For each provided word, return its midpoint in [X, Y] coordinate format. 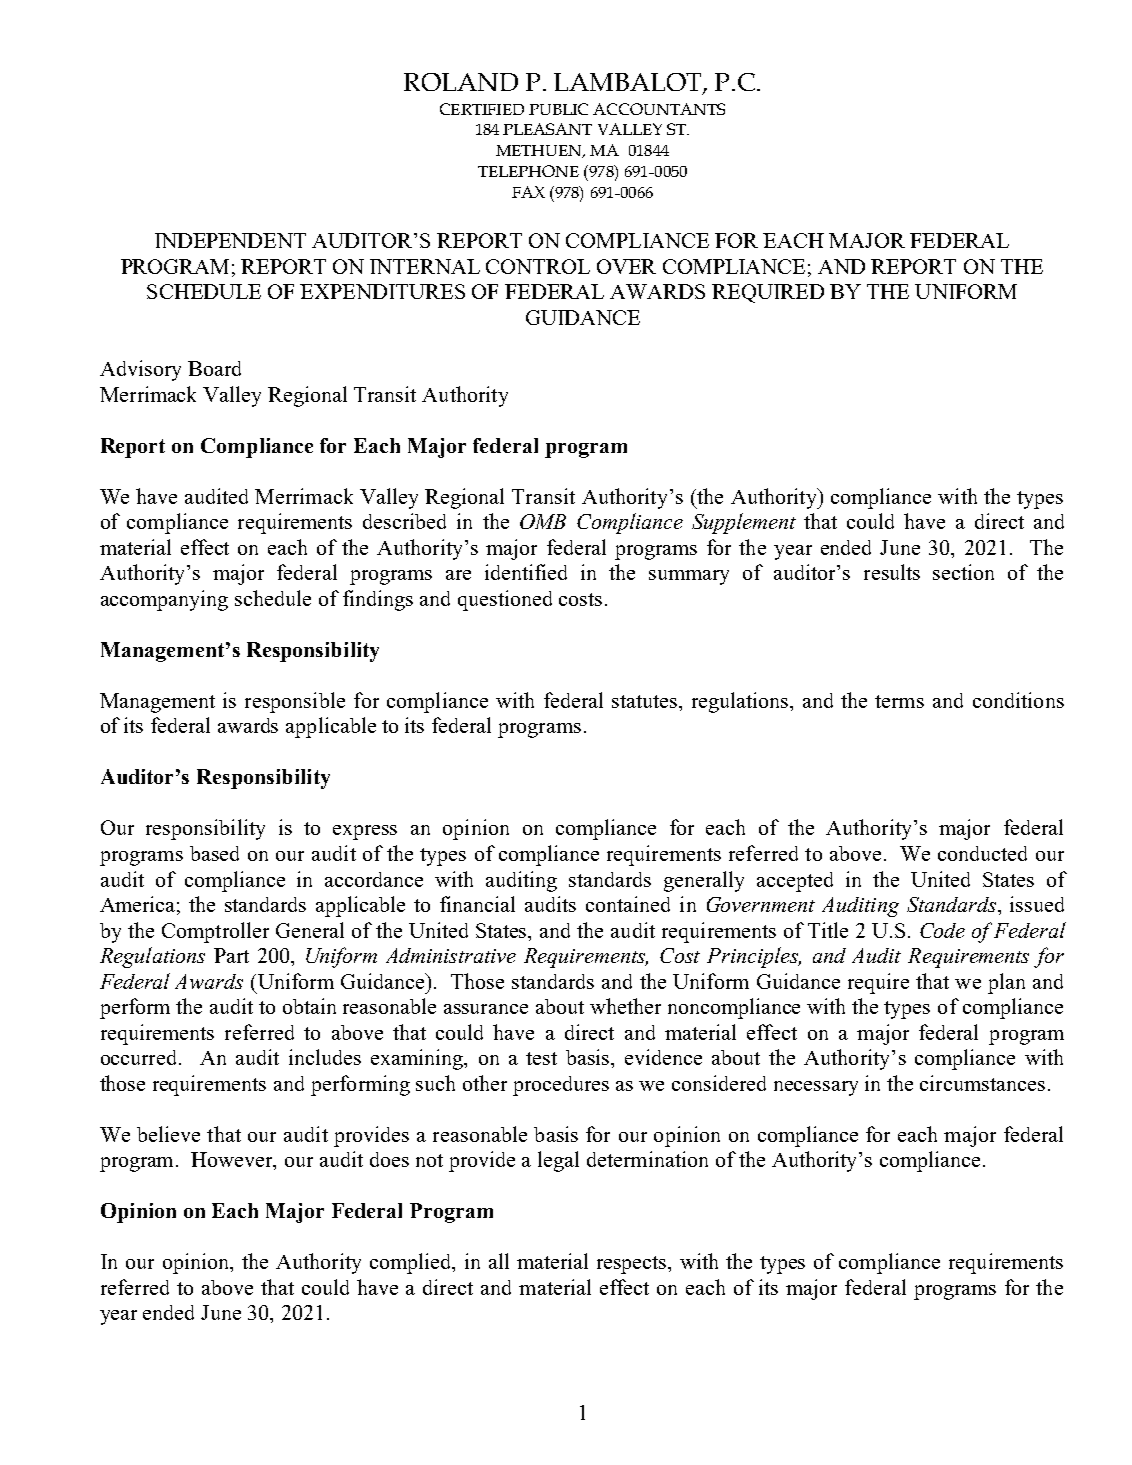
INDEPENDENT [230, 240]
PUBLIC [558, 109]
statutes [646, 701]
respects [633, 1265]
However [233, 1161]
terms [899, 701]
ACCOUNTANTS [659, 109]
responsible [295, 702]
